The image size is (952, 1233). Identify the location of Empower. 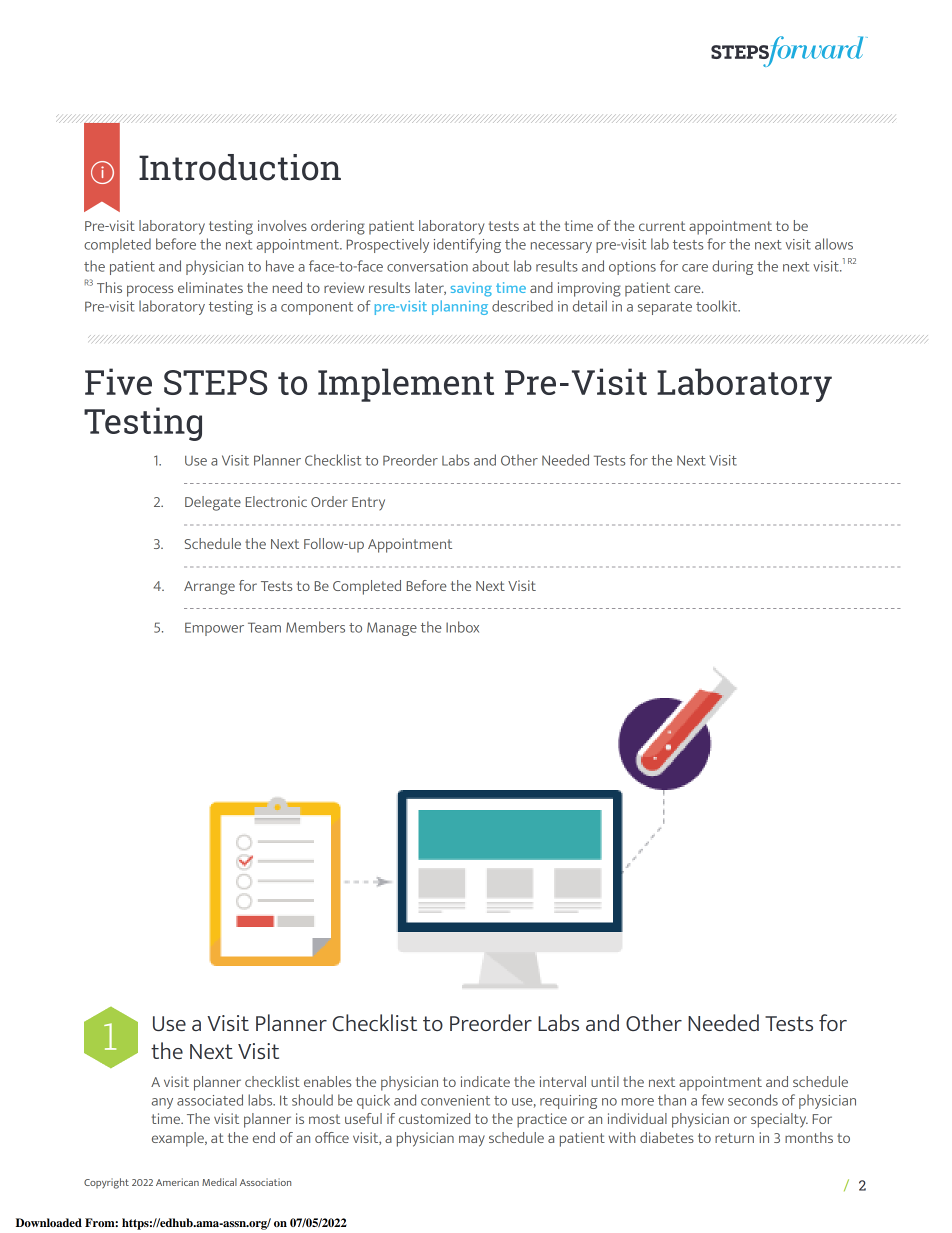
(214, 629).
